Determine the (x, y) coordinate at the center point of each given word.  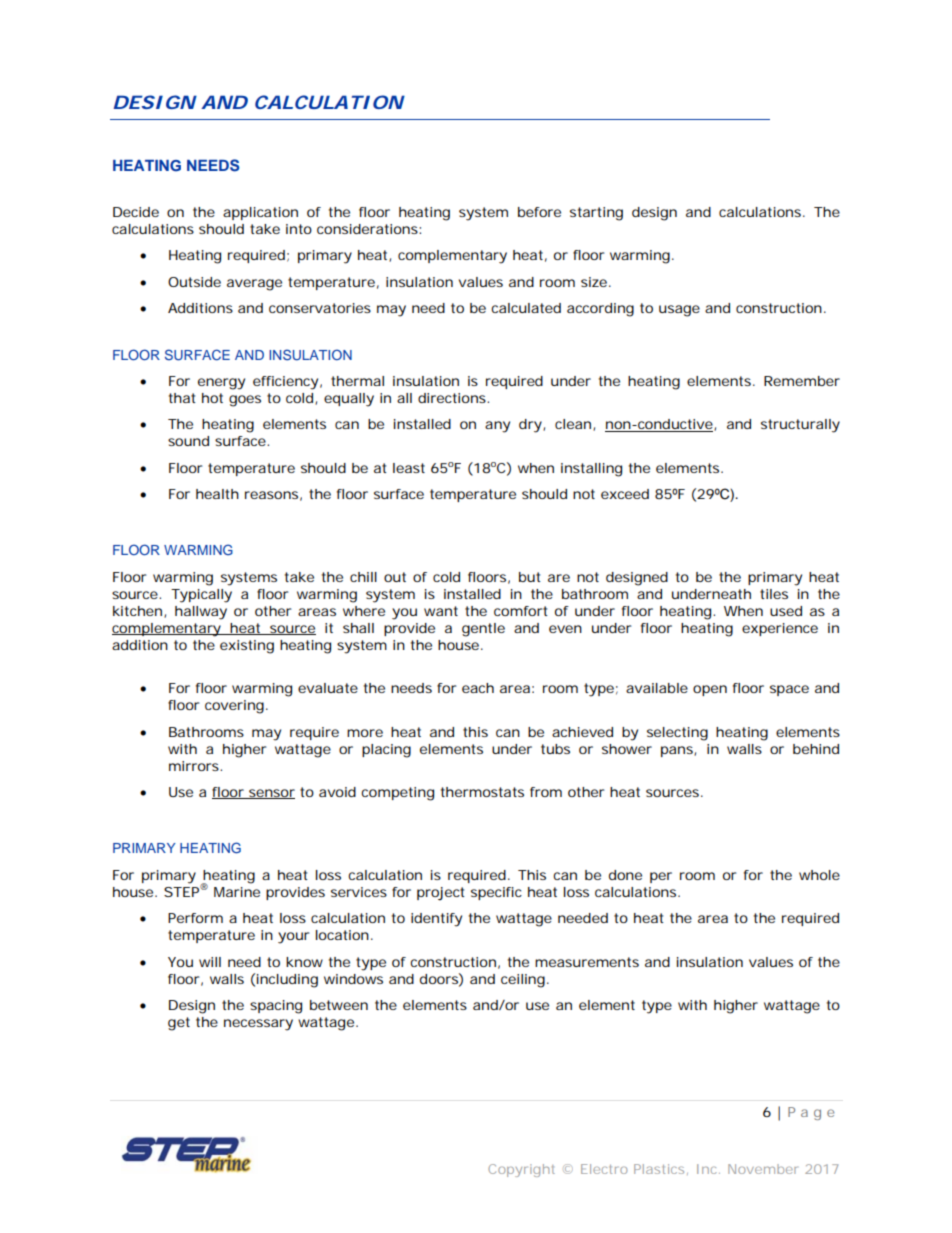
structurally (800, 426)
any (497, 427)
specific (496, 893)
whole (819, 875)
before (539, 212)
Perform (195, 918)
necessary (258, 1025)
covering (234, 707)
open (710, 690)
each (478, 688)
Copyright (521, 1170)
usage (679, 311)
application (260, 213)
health (217, 494)
